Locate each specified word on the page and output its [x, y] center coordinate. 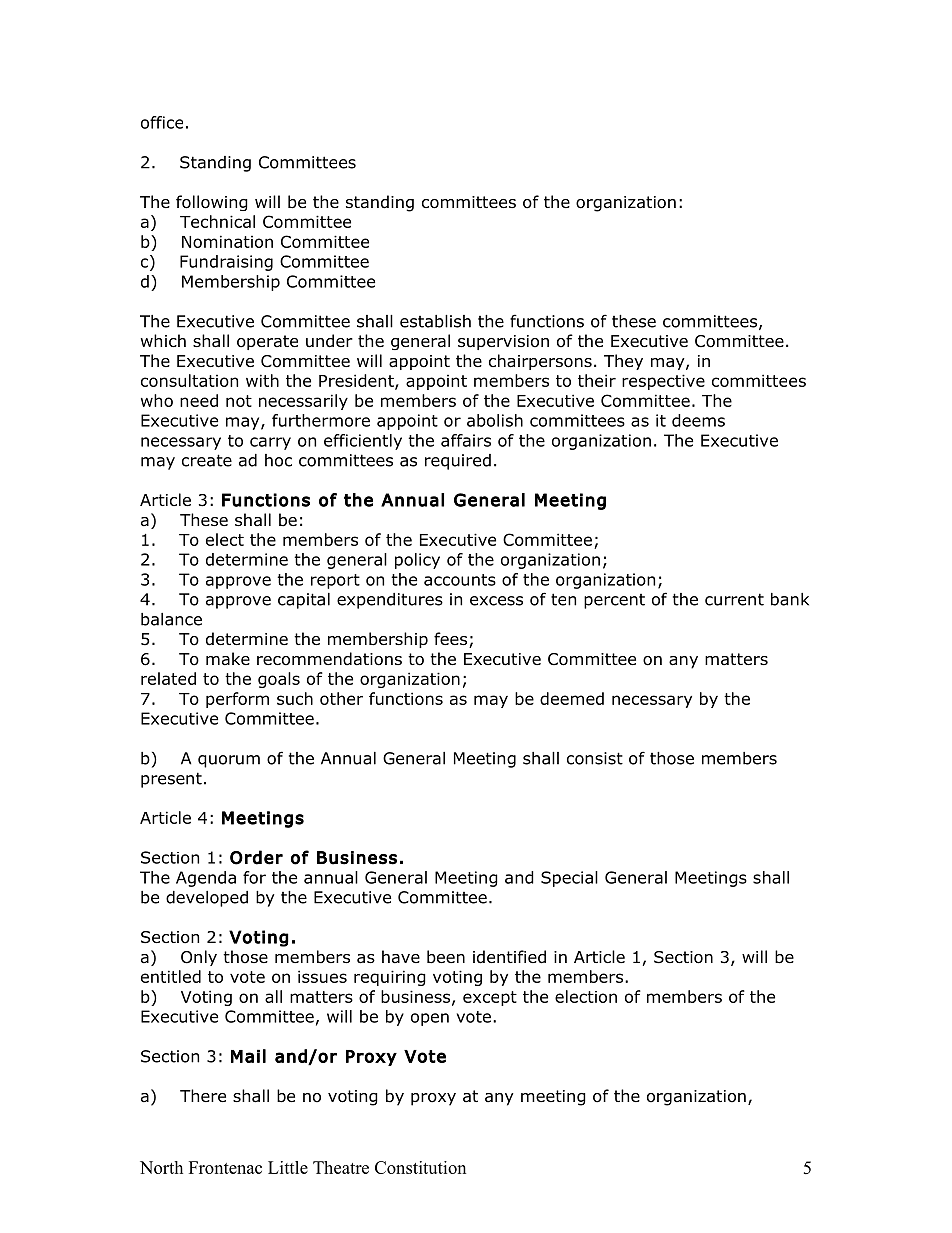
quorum [229, 761]
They [623, 362]
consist [595, 758]
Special [569, 879]
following [212, 203]
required [458, 462]
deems [698, 420]
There [203, 1095]
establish [435, 321]
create [207, 460]
